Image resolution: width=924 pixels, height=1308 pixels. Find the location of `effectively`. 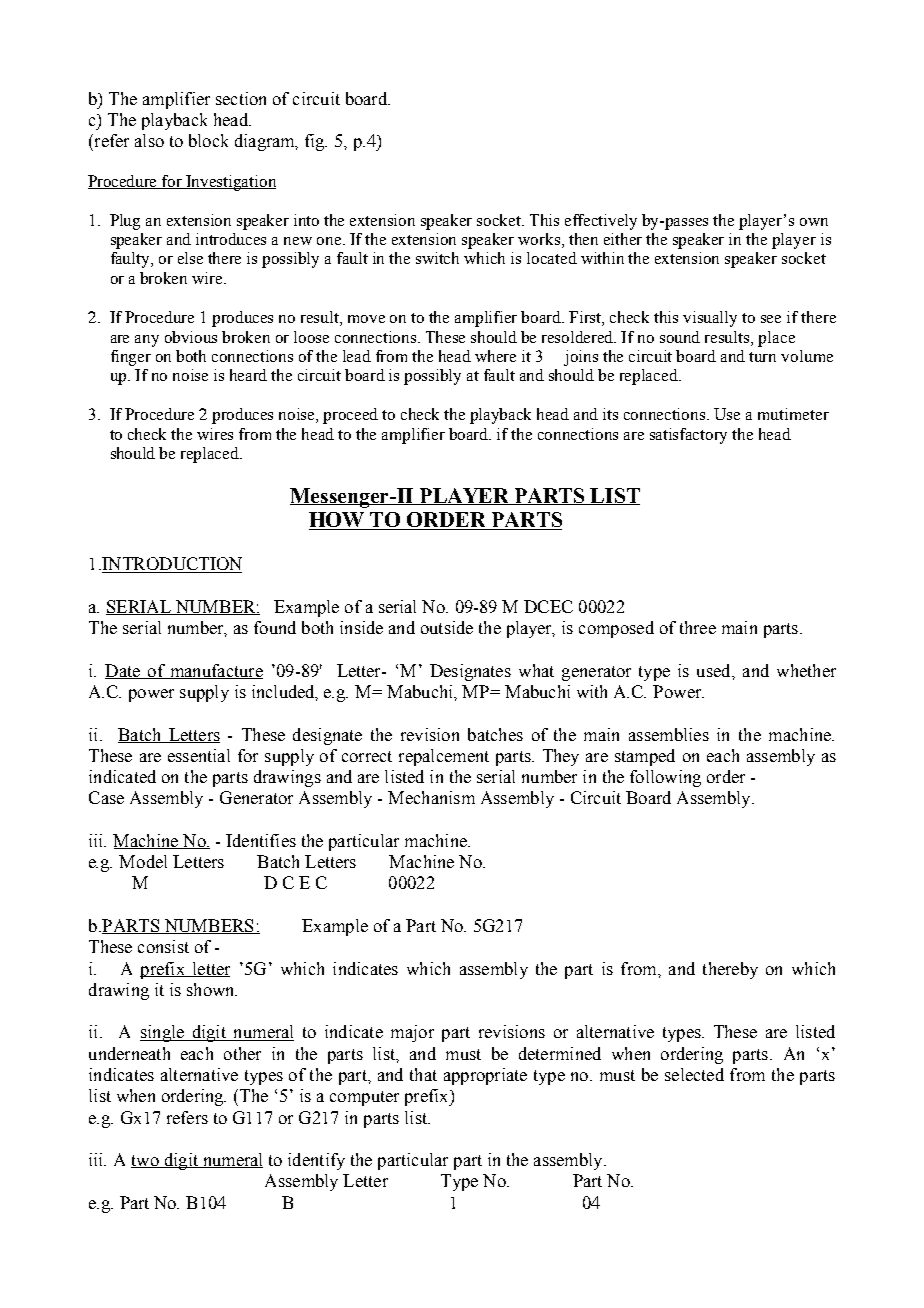

effectively is located at coordinates (601, 222).
